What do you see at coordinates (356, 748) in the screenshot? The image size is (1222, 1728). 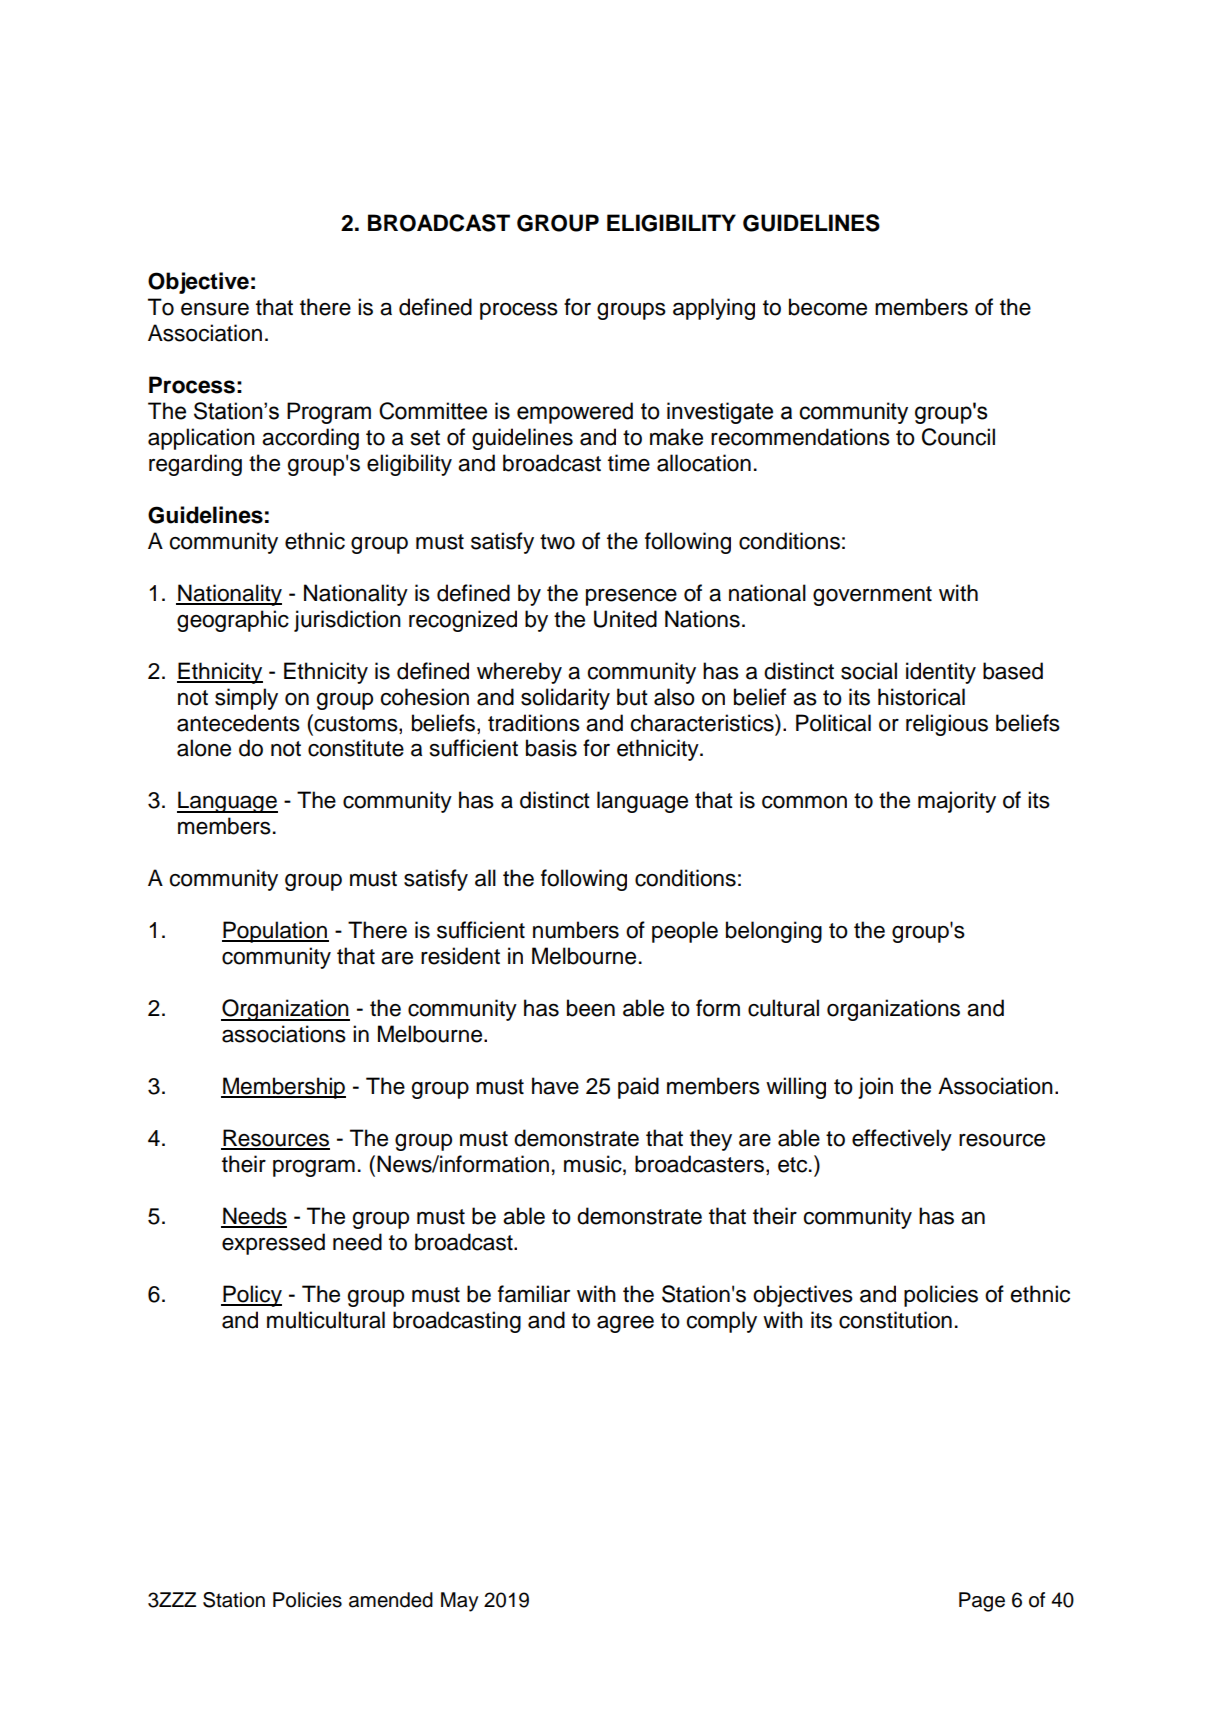 I see `constitute` at bounding box center [356, 748].
